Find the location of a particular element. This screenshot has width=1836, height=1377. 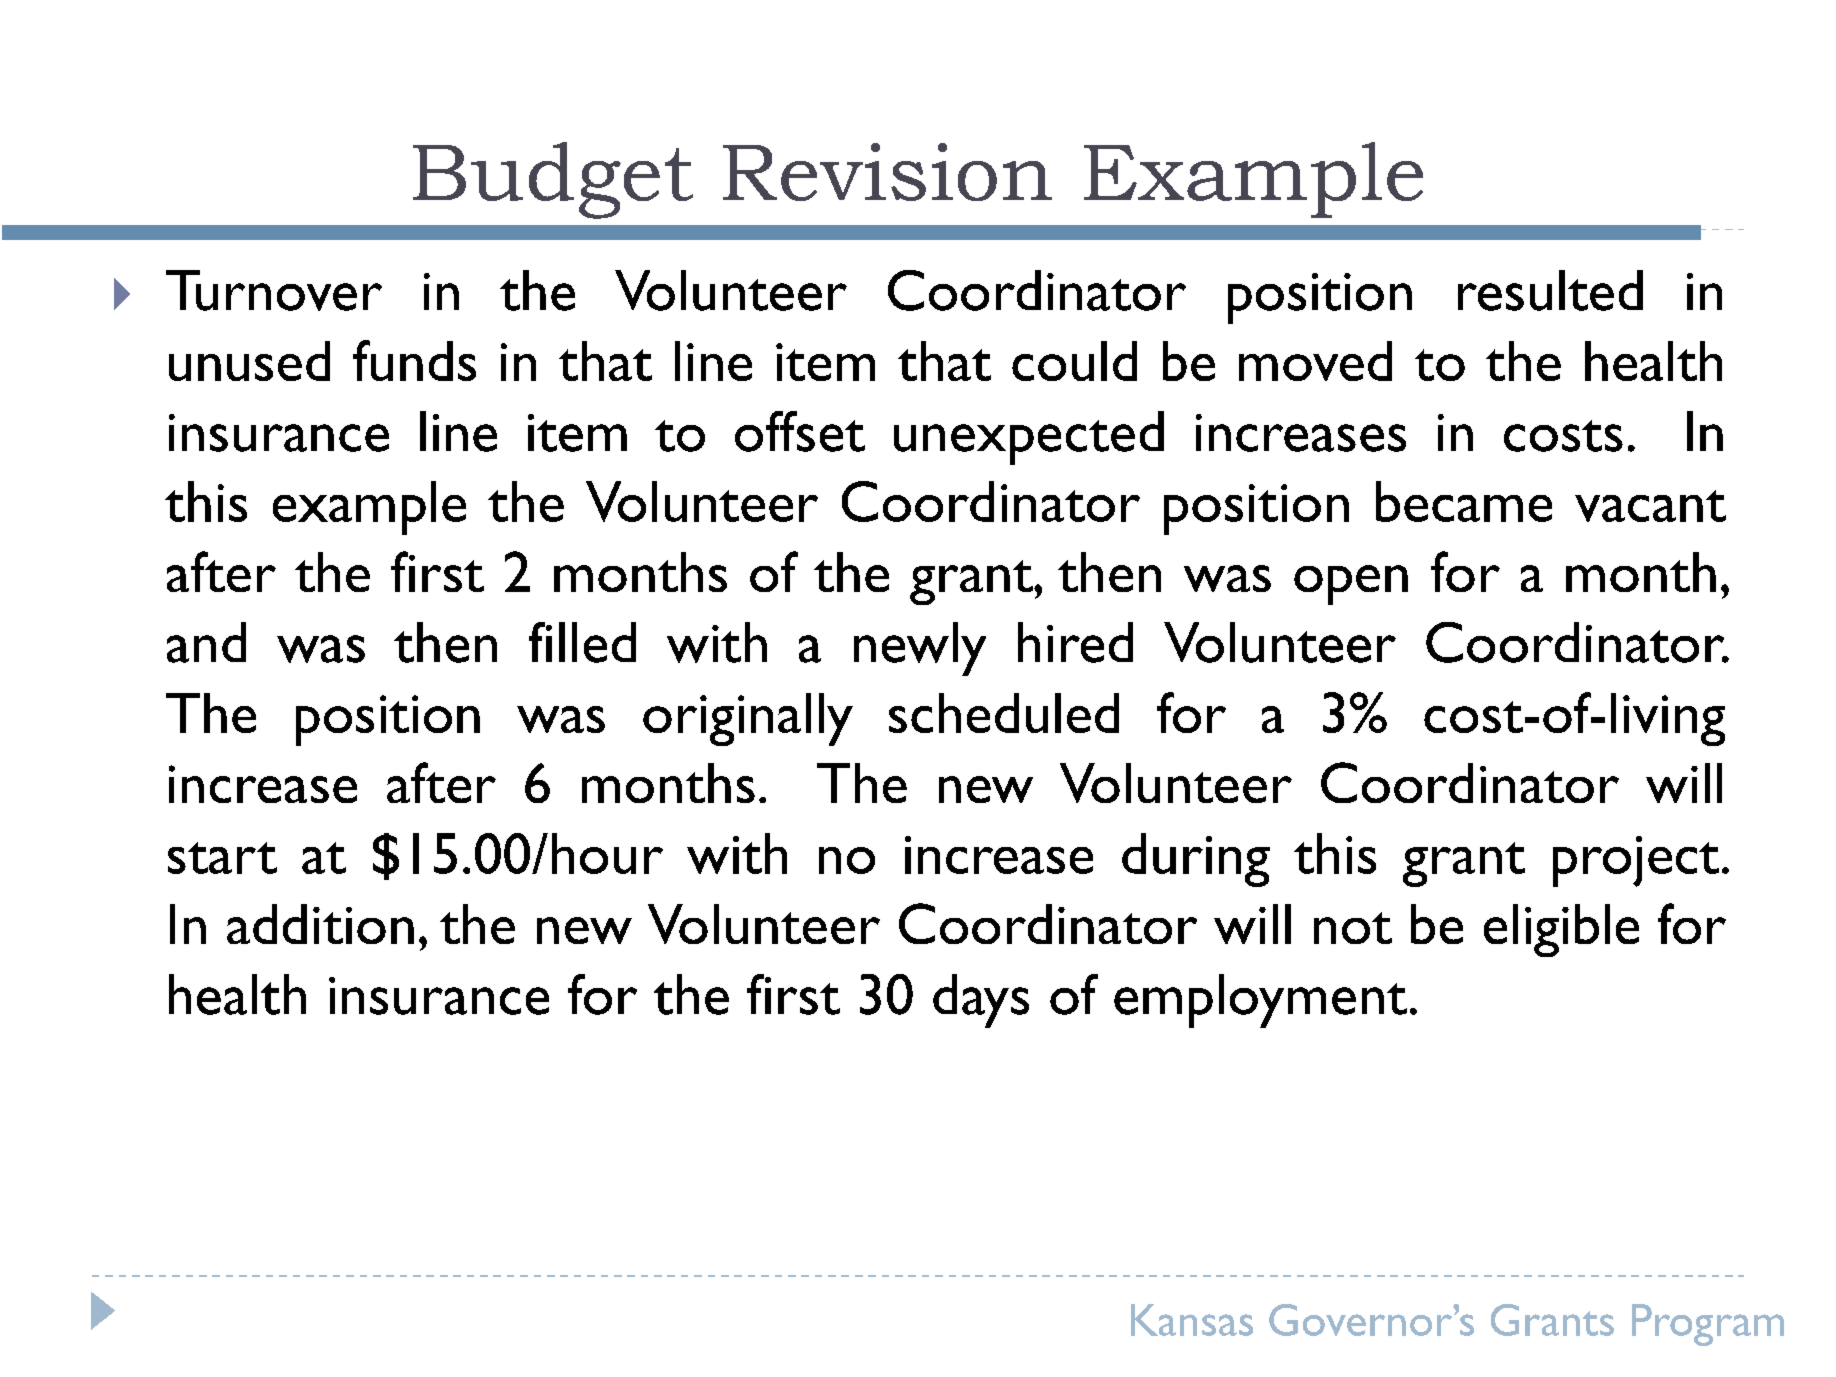

Kansas is located at coordinates (1192, 1320).
